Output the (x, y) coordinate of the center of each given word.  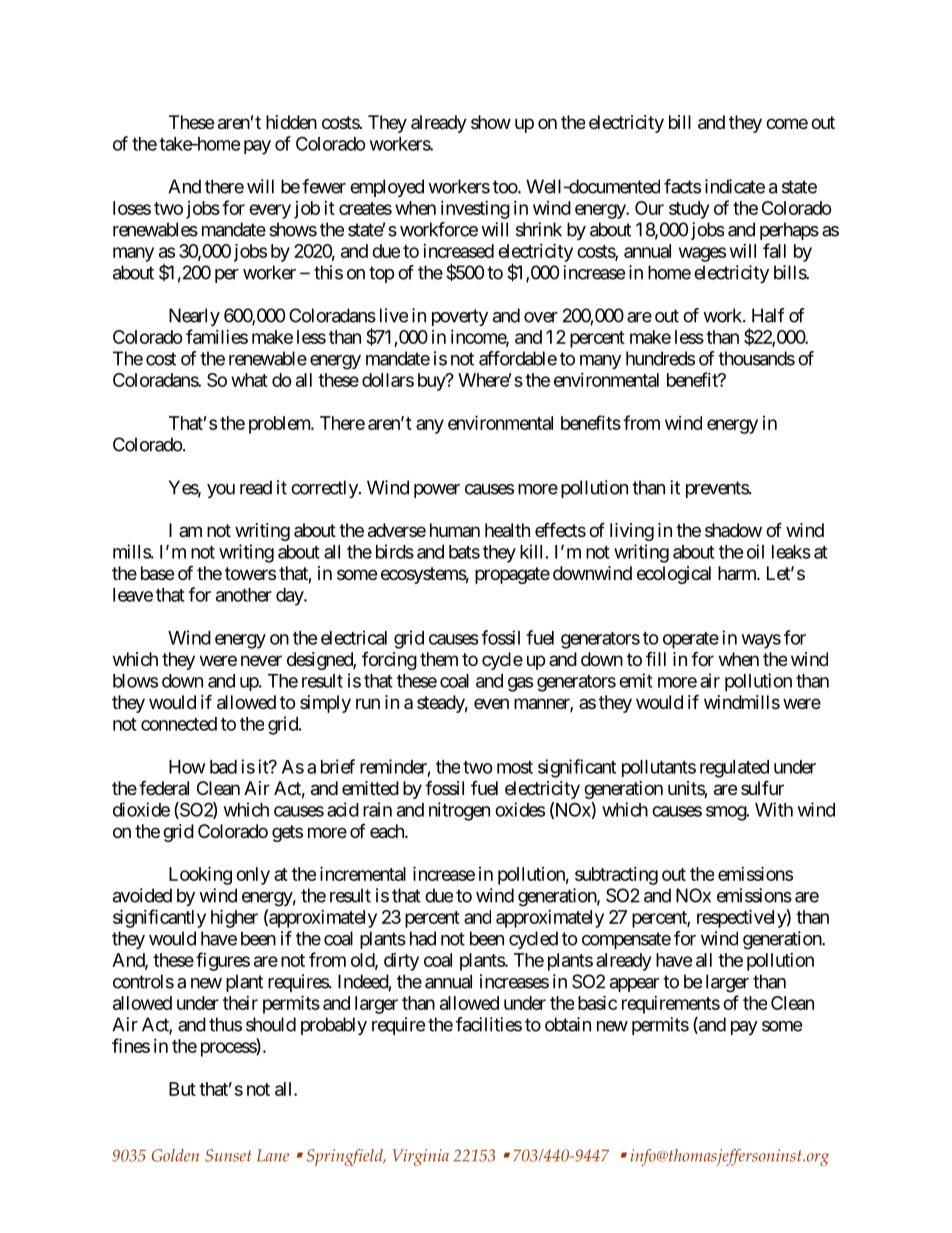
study (689, 210)
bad (223, 767)
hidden (291, 122)
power (437, 491)
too (506, 187)
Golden (175, 1155)
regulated (734, 769)
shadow (733, 530)
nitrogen (459, 811)
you (221, 491)
